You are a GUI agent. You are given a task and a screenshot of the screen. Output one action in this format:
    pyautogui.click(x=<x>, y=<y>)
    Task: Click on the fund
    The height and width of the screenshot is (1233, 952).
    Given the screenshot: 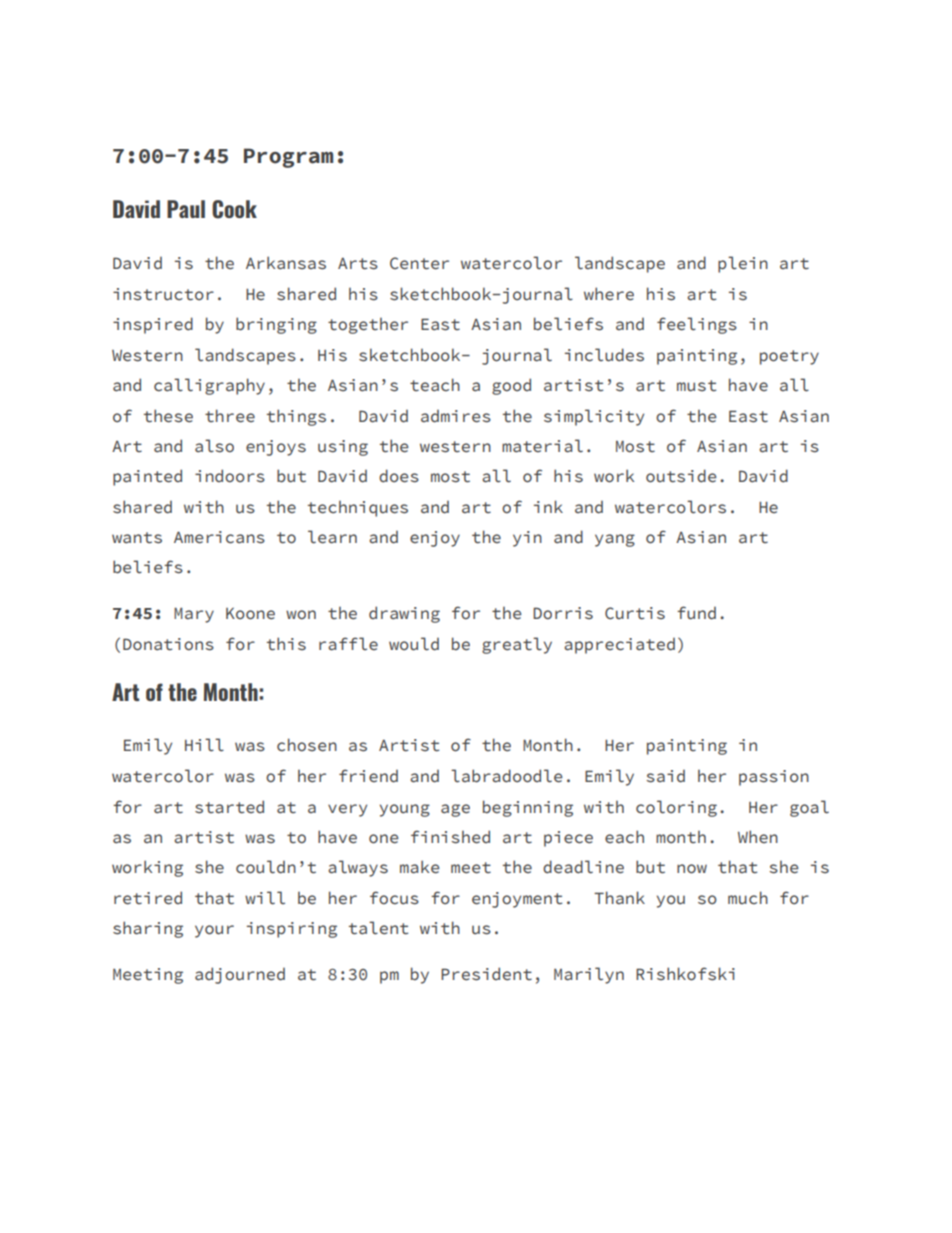 What is the action you would take?
    pyautogui.click(x=696, y=613)
